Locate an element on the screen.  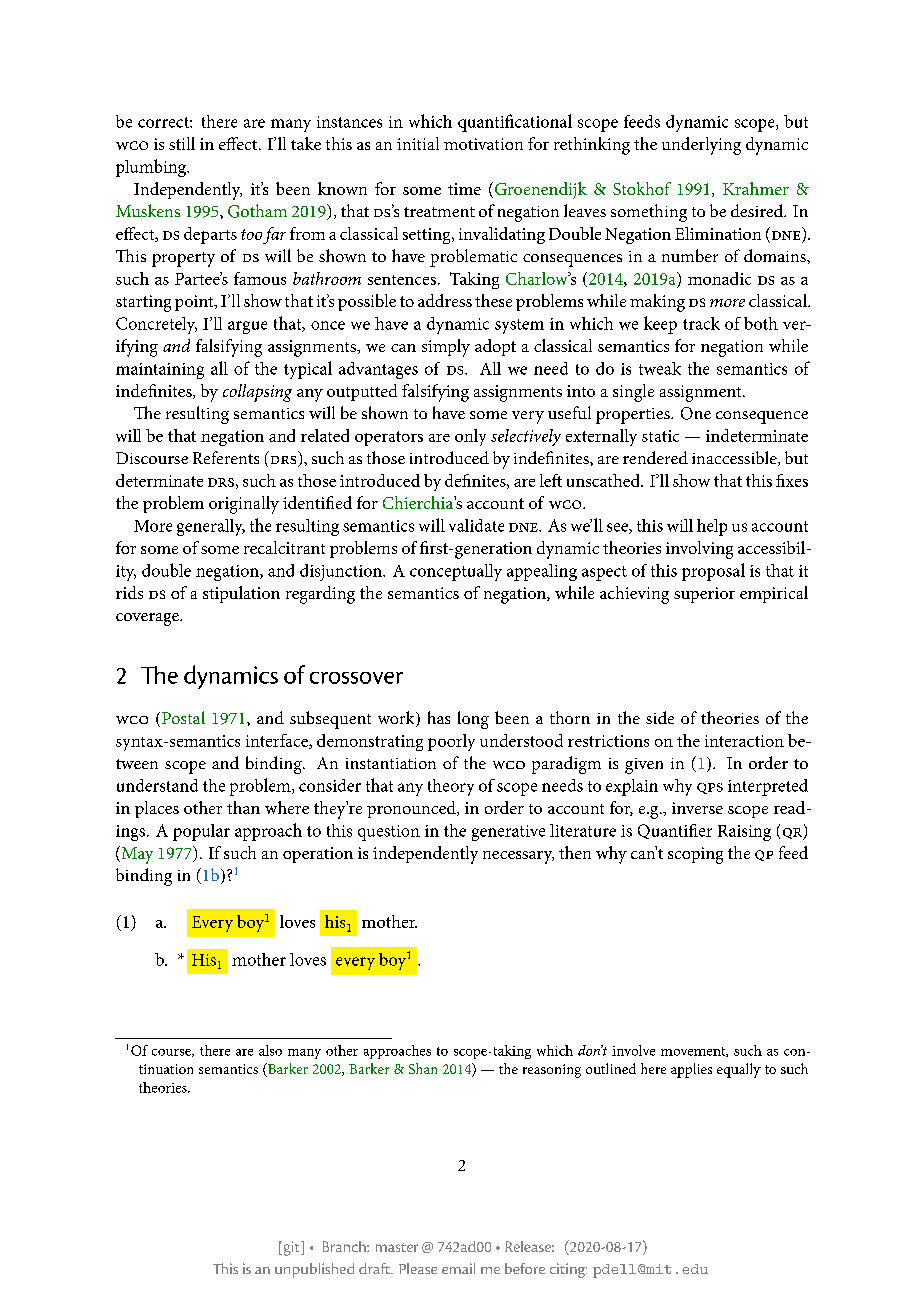
necessary is located at coordinates (518, 857).
